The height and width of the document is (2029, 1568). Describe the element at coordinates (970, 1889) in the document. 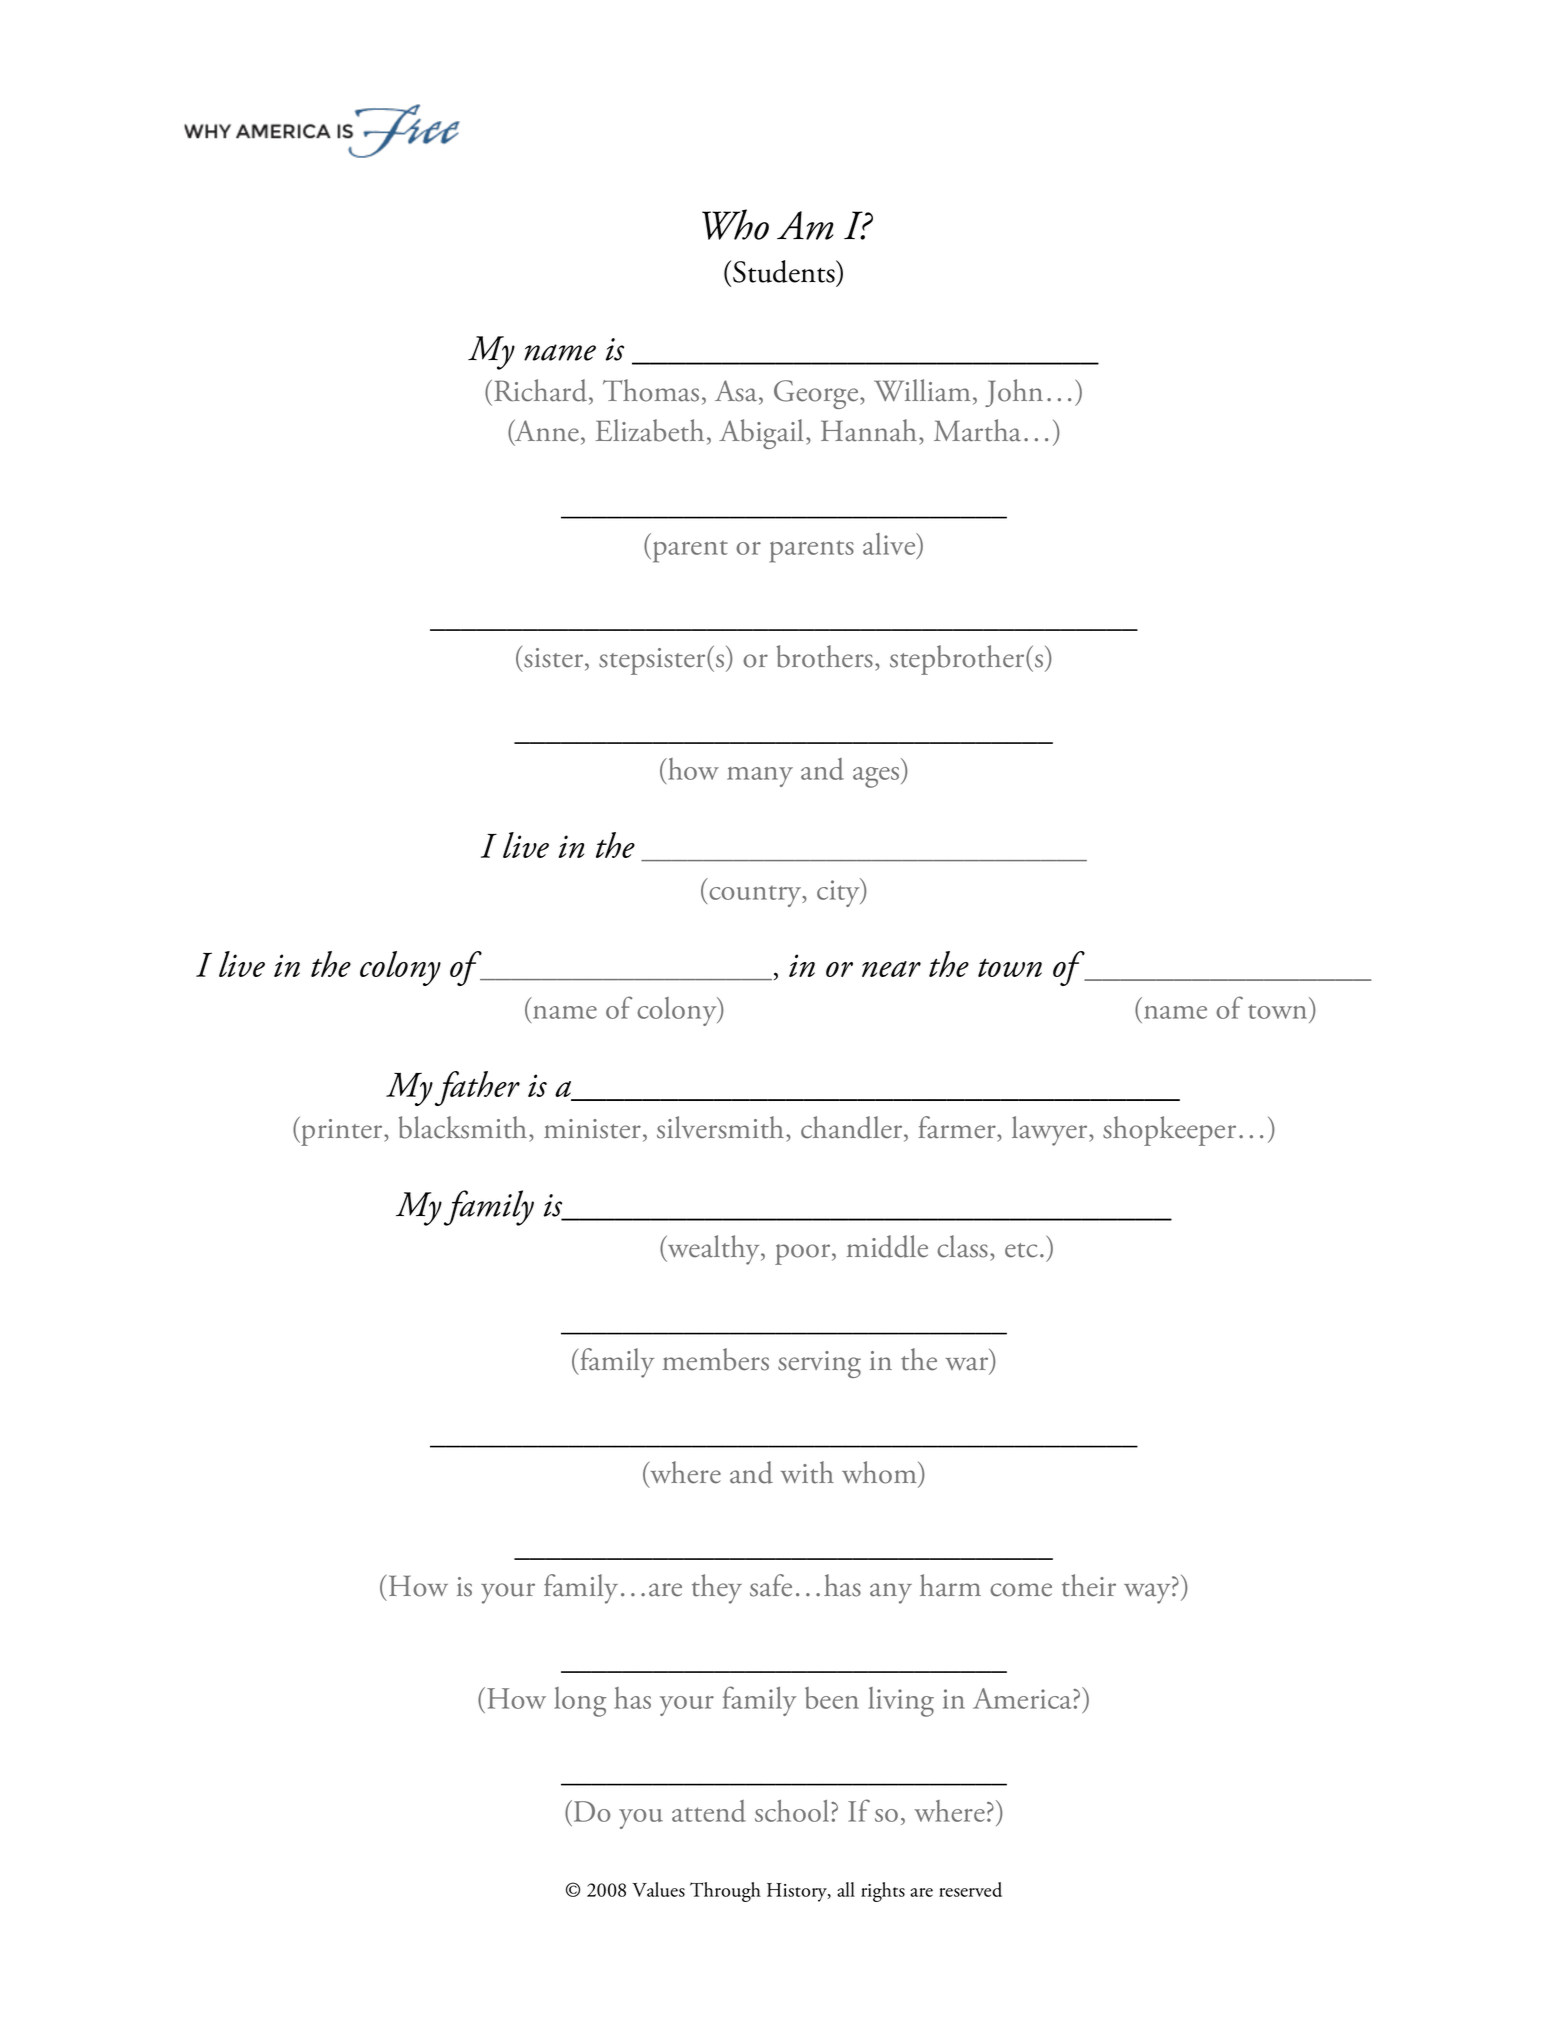

I see `reserved` at that location.
